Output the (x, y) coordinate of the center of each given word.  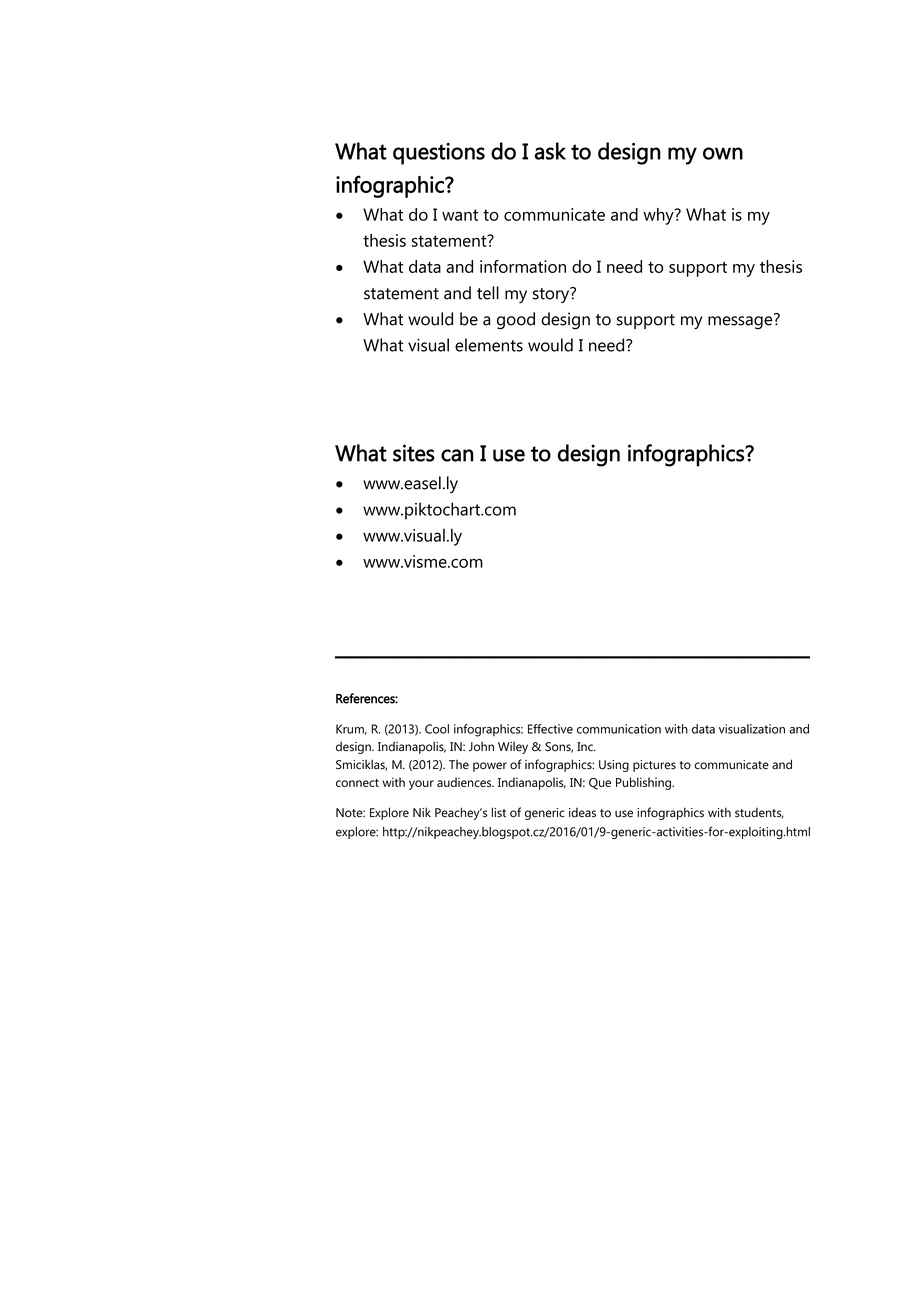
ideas (582, 813)
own (723, 153)
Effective (550, 729)
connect (357, 783)
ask (550, 151)
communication (619, 729)
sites (414, 453)
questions (439, 154)
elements (489, 345)
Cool (437, 729)
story (552, 295)
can (457, 455)
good (516, 321)
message (741, 322)
